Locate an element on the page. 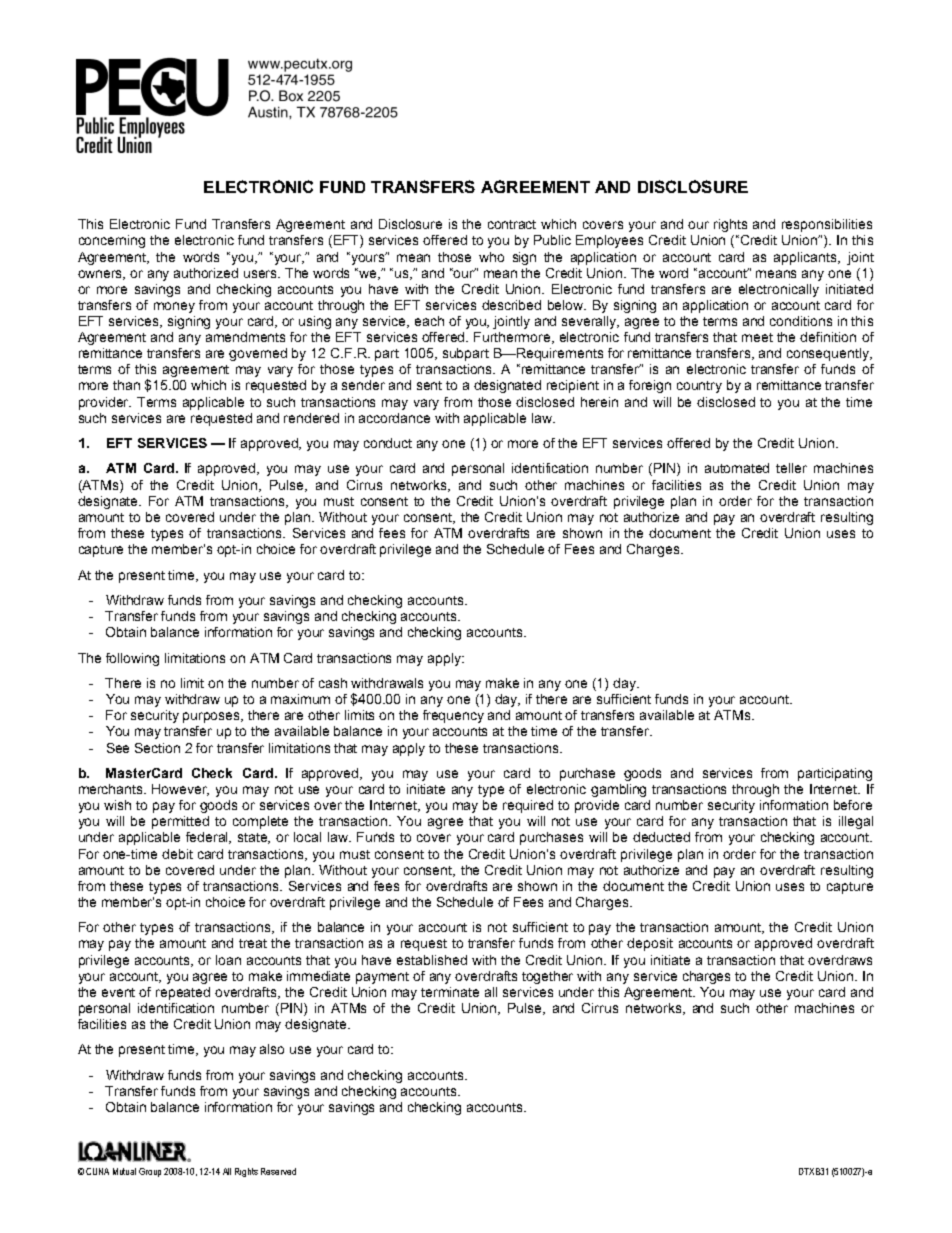 The image size is (952, 1233). applicants is located at coordinates (806, 258).
